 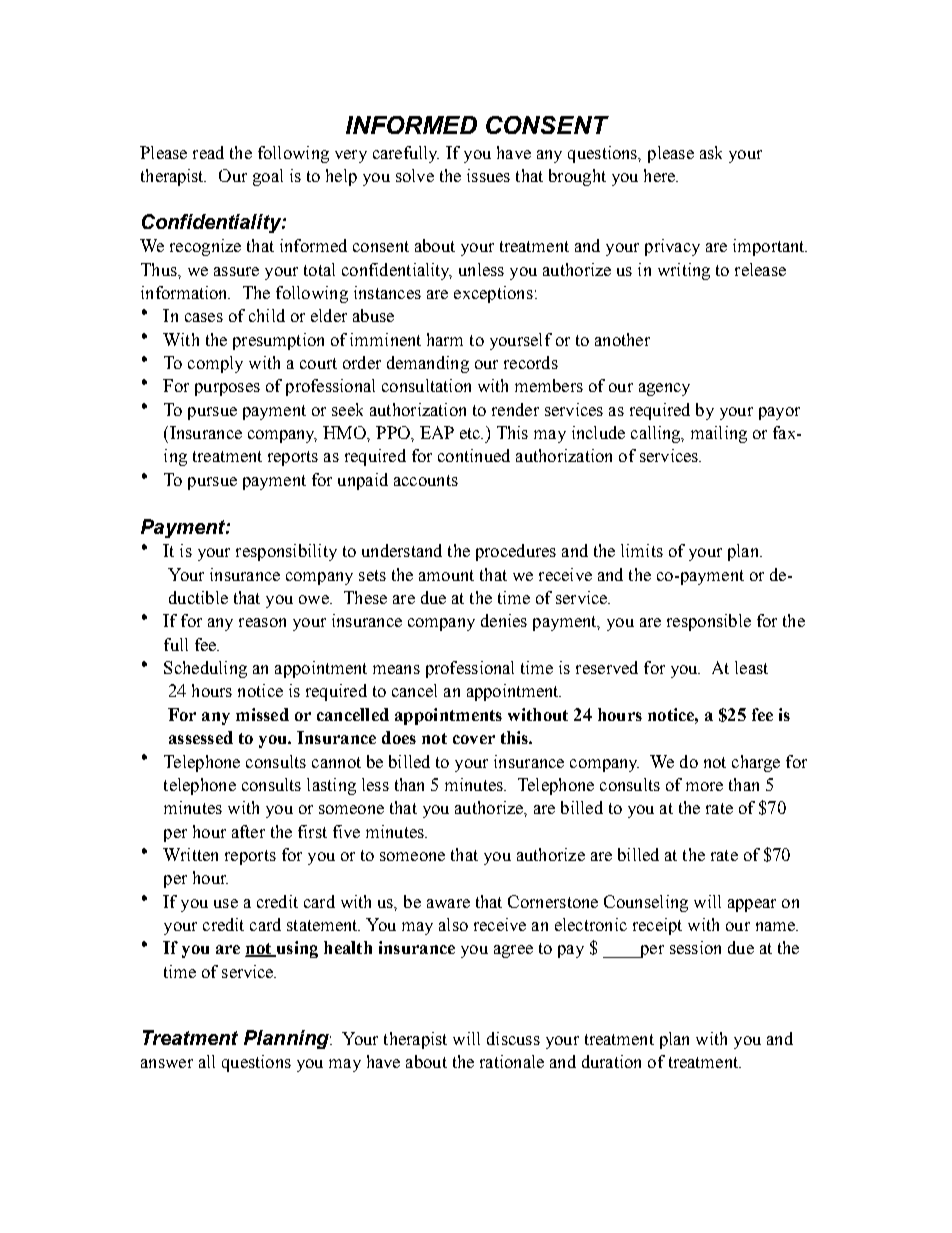 I want to click on answer, so click(x=167, y=1063).
